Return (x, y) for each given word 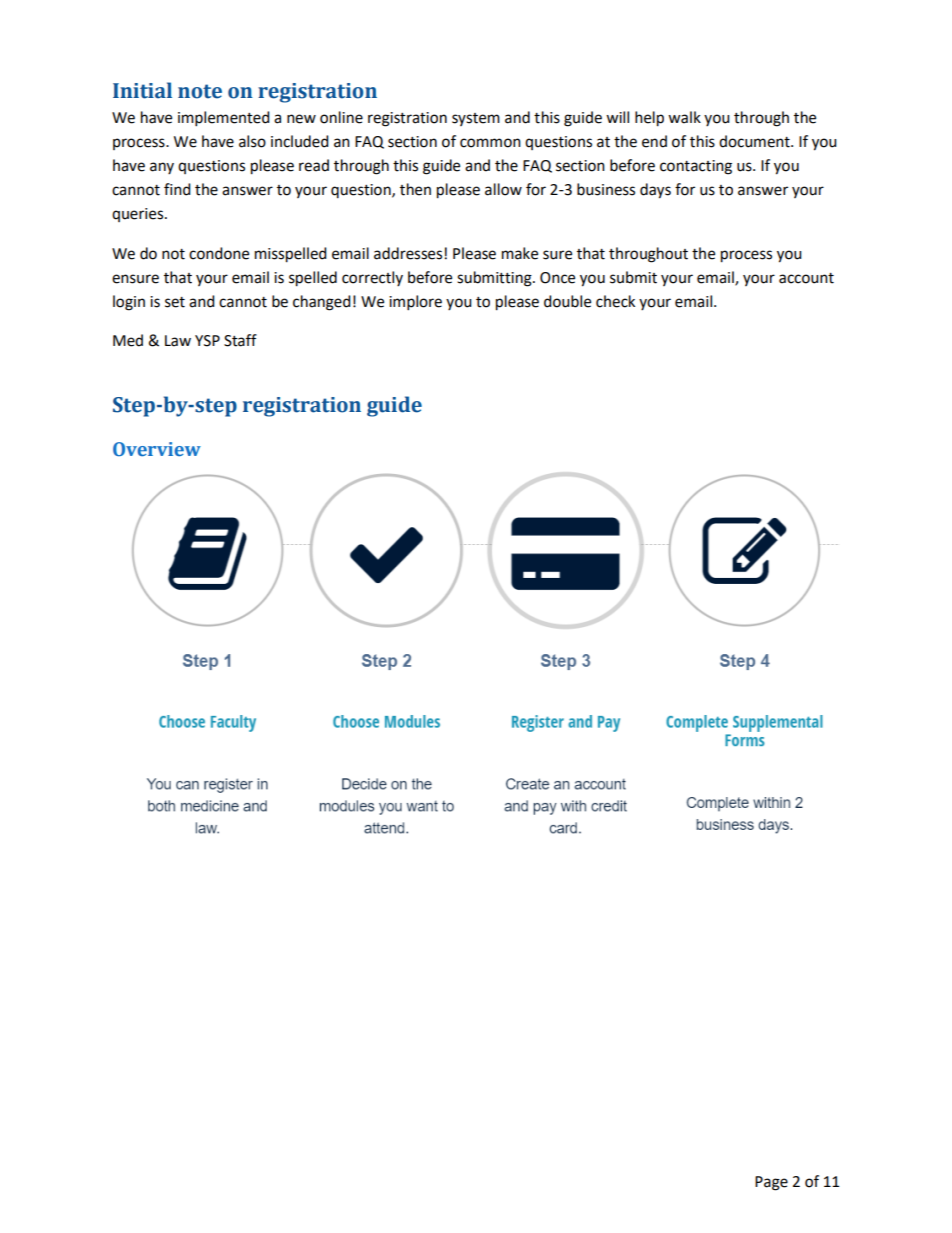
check (615, 301)
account (806, 278)
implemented (224, 119)
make (520, 253)
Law (178, 341)
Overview (157, 449)
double (567, 301)
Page (771, 1183)
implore (415, 303)
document (755, 141)
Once (557, 278)
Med (128, 340)
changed (322, 303)
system (476, 119)
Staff (240, 340)
